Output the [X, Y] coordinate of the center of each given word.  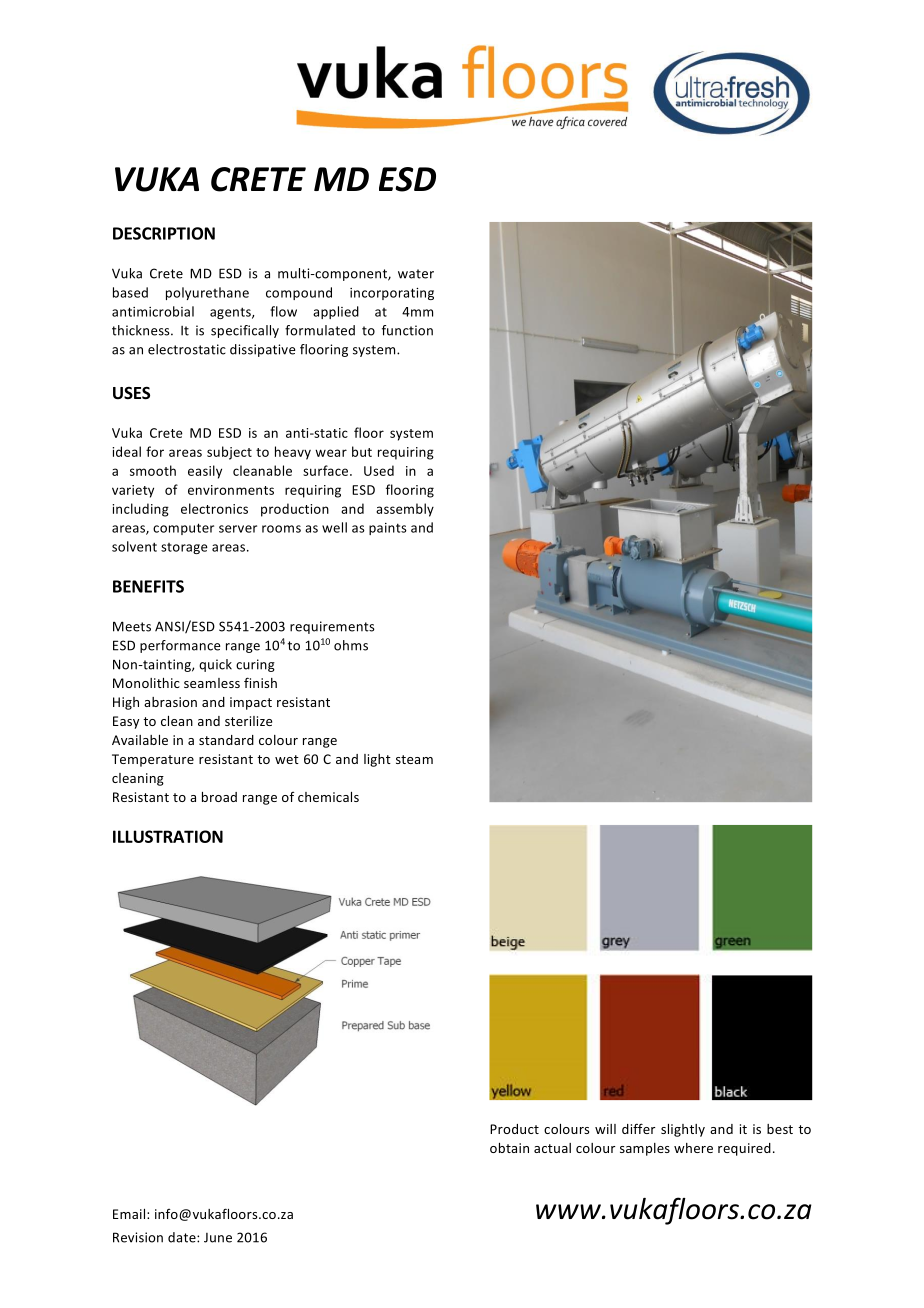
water [416, 274]
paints [388, 529]
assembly [405, 510]
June [218, 1238]
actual [552, 1148]
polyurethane [207, 293]
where [693, 1148]
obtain [509, 1148]
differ [638, 1128]
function [407, 330]
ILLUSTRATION [168, 836]
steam [414, 759]
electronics [214, 508]
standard [226, 740]
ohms [351, 645]
